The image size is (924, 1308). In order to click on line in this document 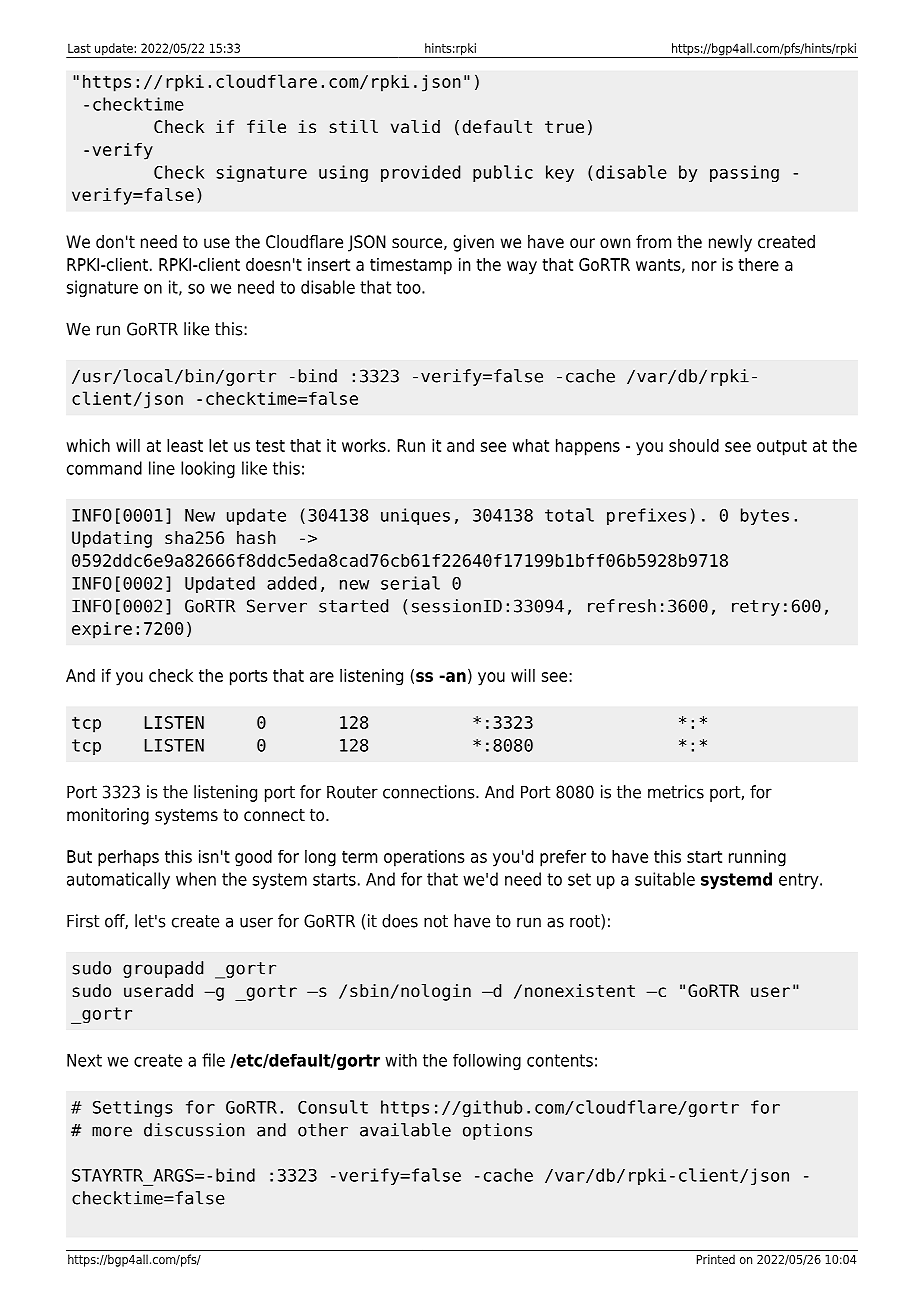, I will do `click(162, 468)`.
